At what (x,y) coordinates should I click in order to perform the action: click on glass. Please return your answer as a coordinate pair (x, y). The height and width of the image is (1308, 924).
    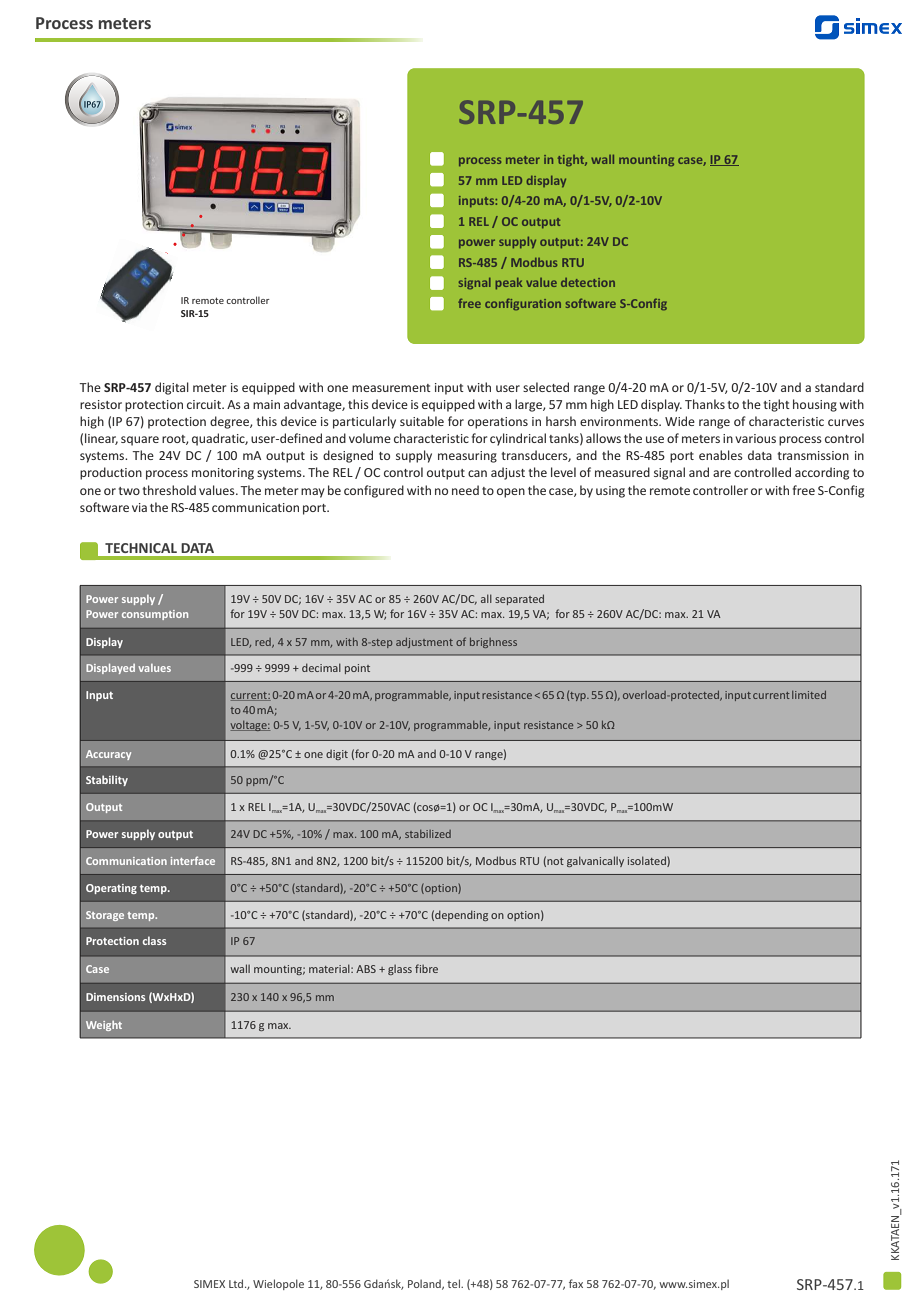
    Looking at the image, I should click on (400, 970).
